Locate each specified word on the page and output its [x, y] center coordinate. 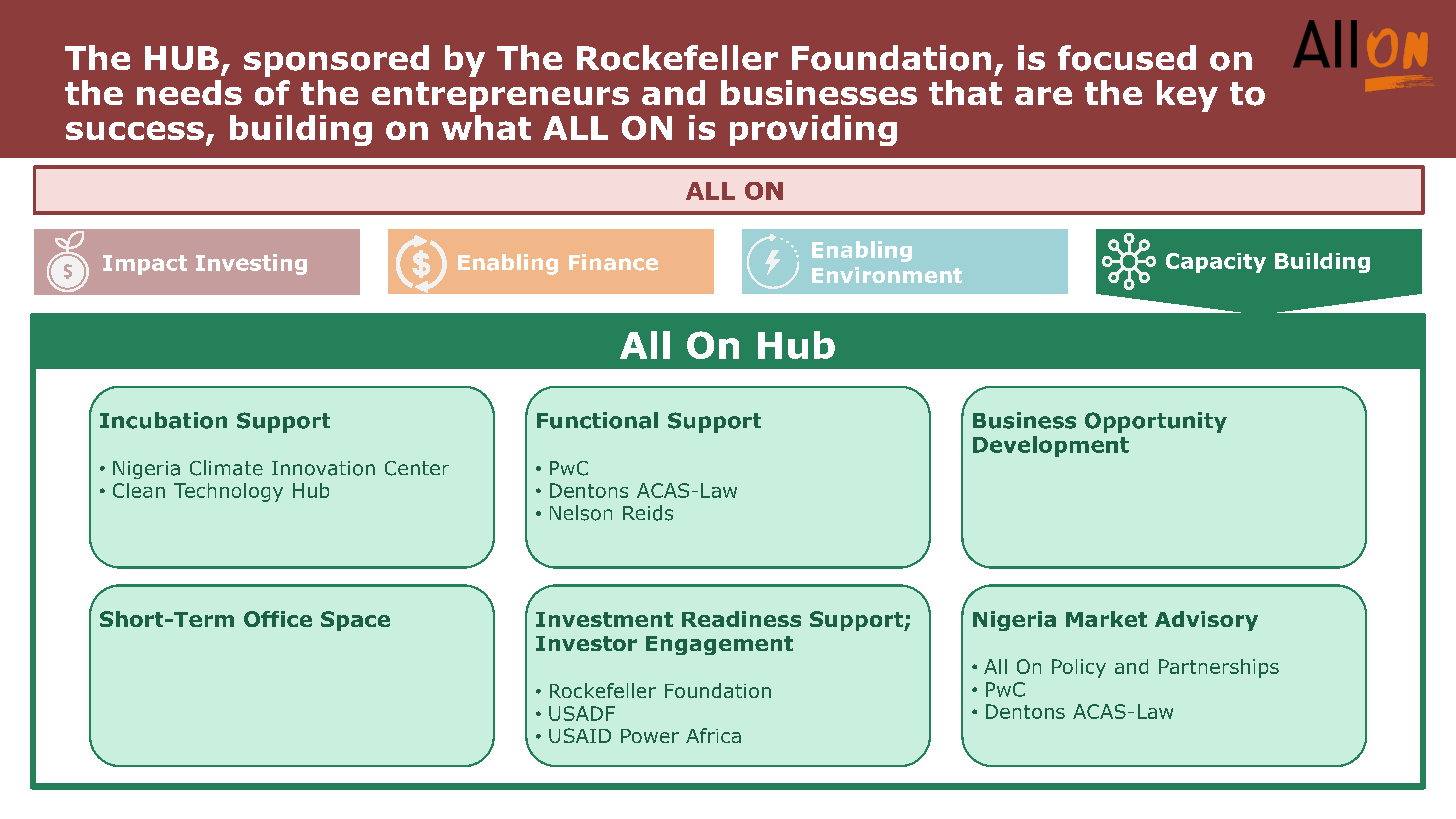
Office [278, 619]
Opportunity [1156, 422]
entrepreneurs [500, 97]
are [1043, 96]
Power [650, 736]
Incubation [163, 420]
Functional [597, 420]
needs [189, 92]
